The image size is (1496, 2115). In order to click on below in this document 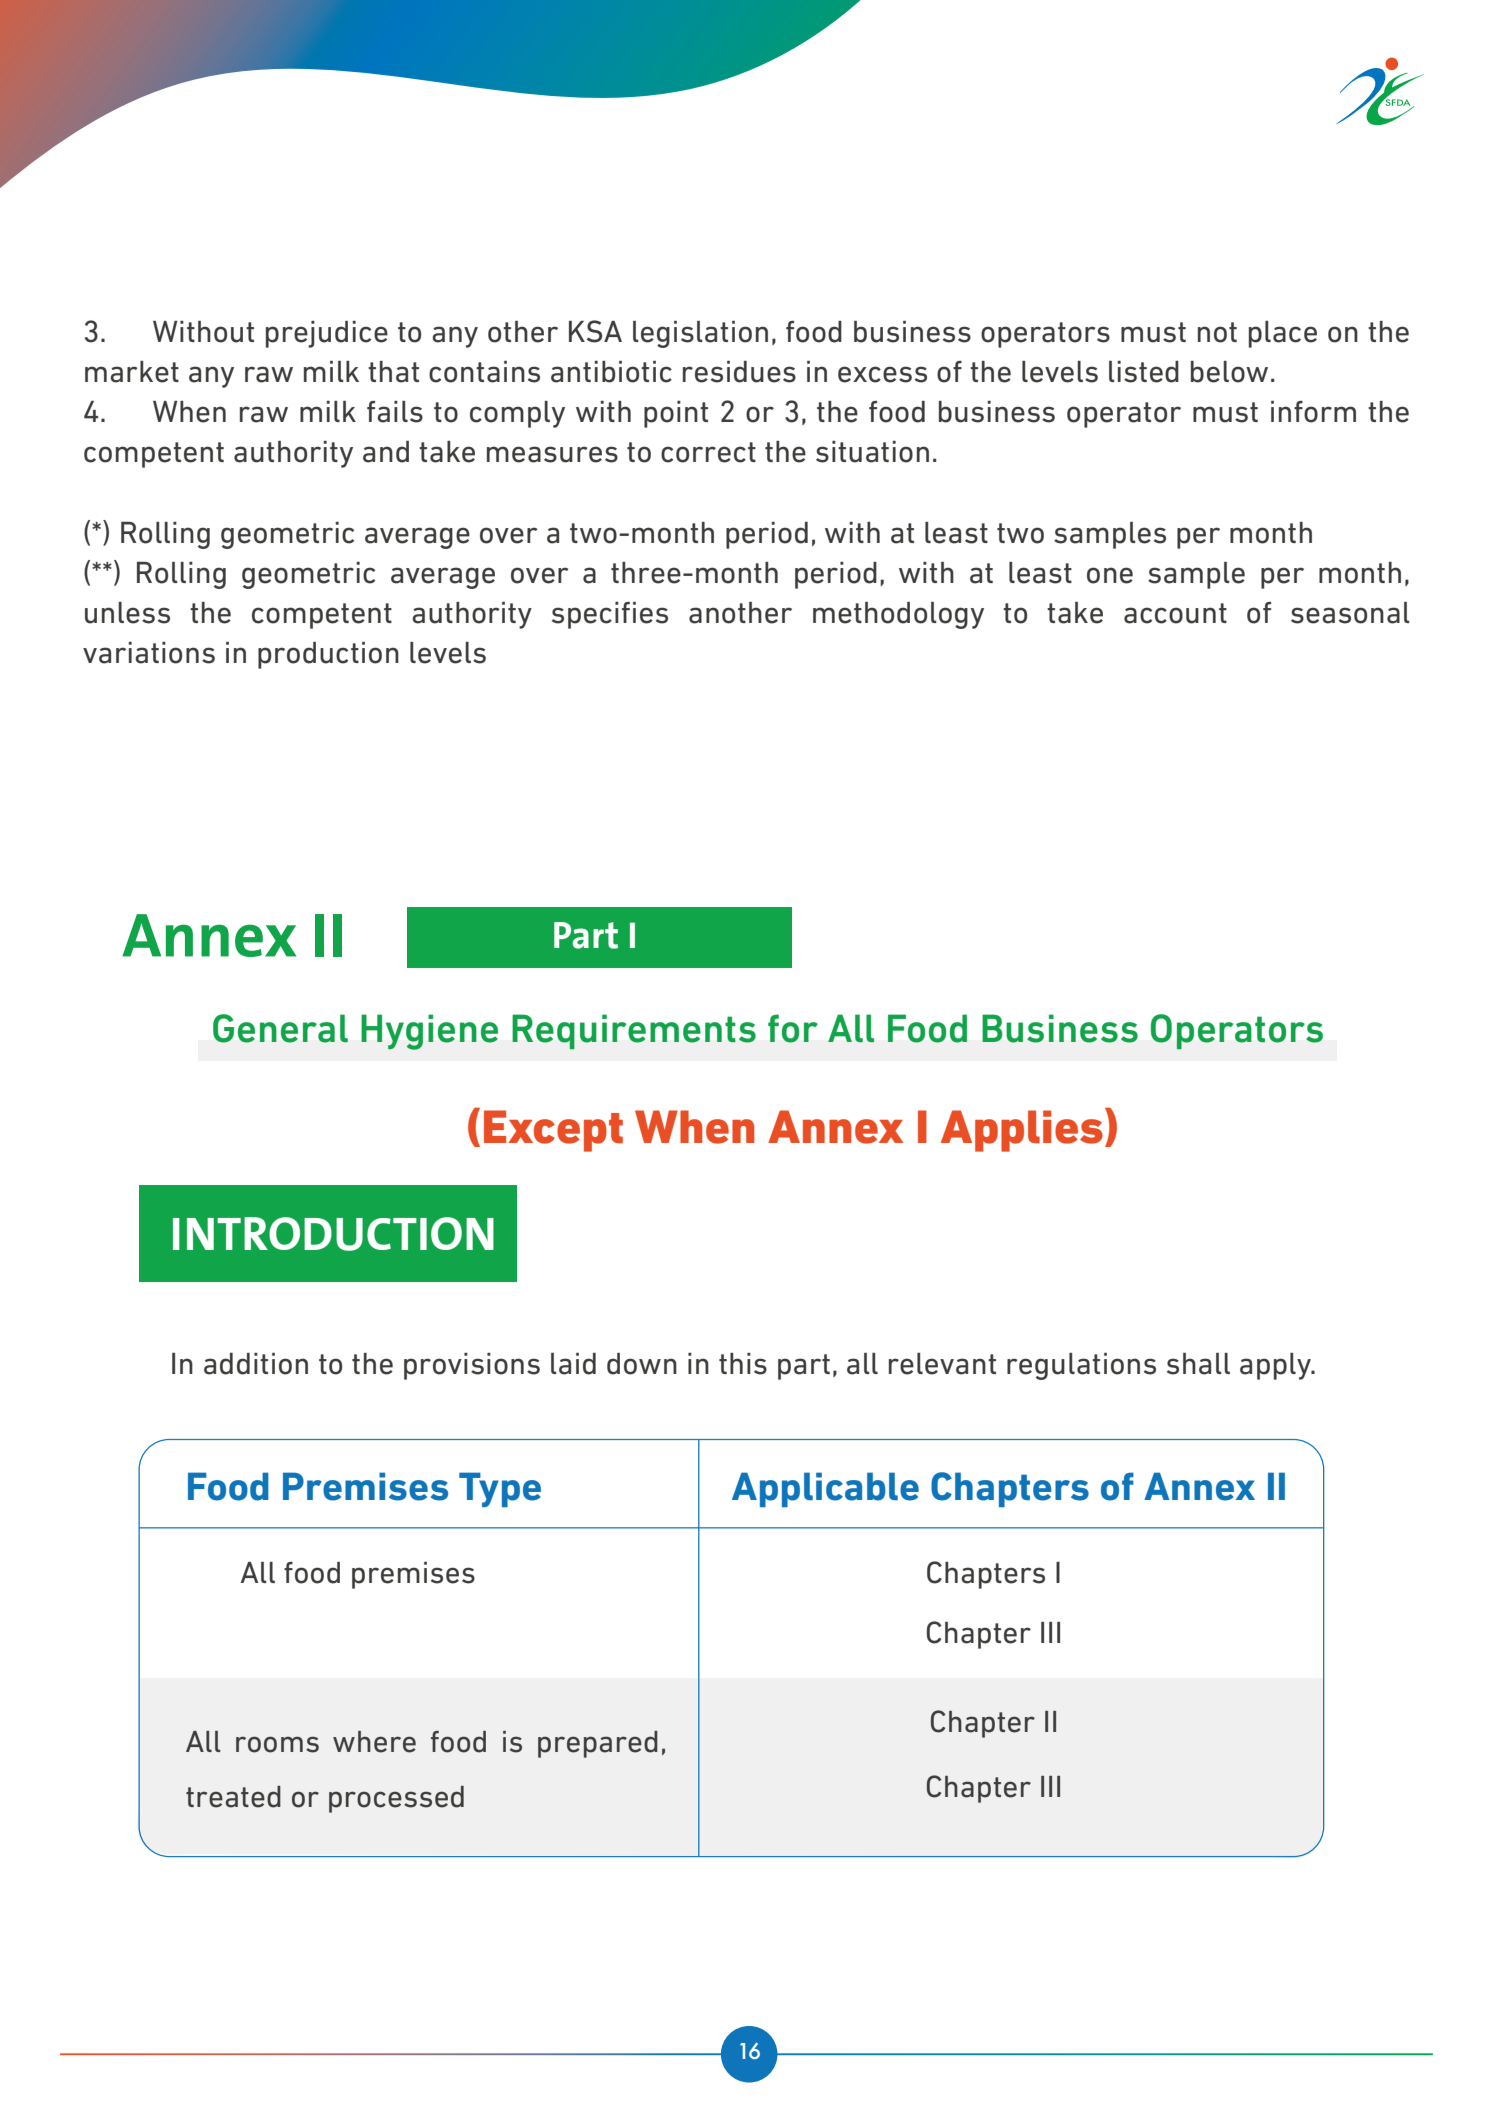, I will do `click(1229, 372)`.
